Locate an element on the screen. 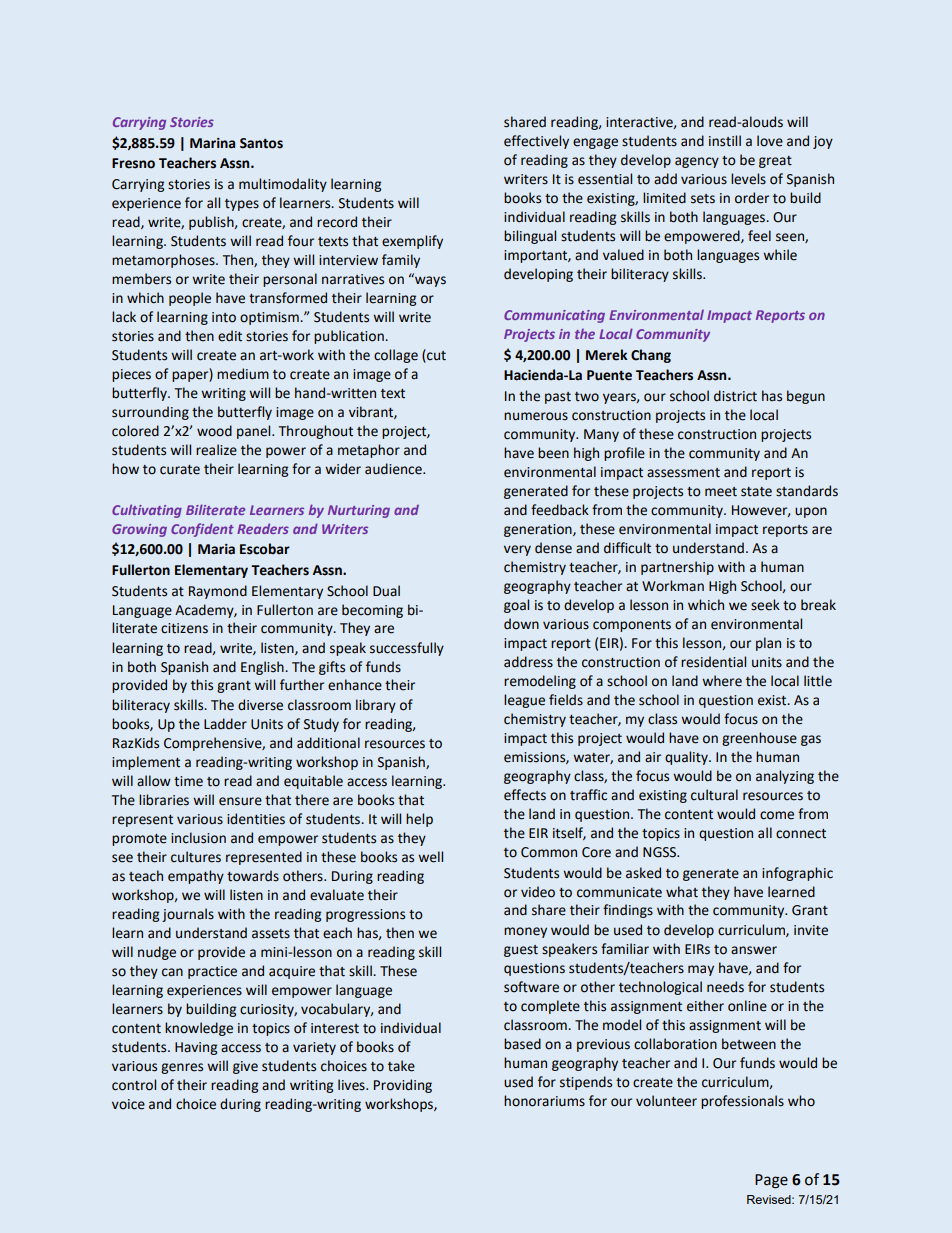 The image size is (952, 1233). state is located at coordinates (756, 492).
